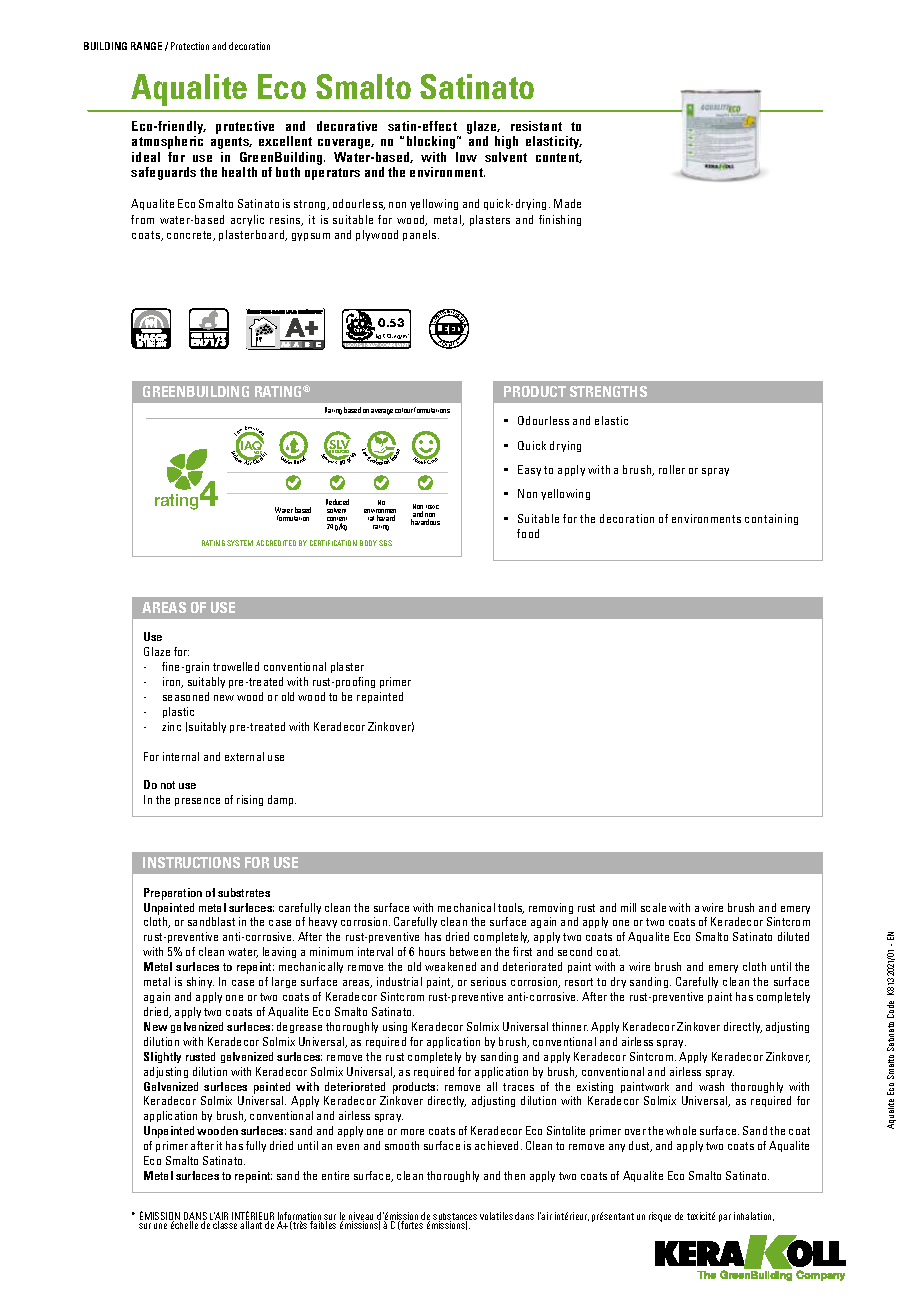 Image resolution: width=924 pixels, height=1308 pixels. What do you see at coordinates (186, 696) in the image?
I see `seasoned` at bounding box center [186, 696].
